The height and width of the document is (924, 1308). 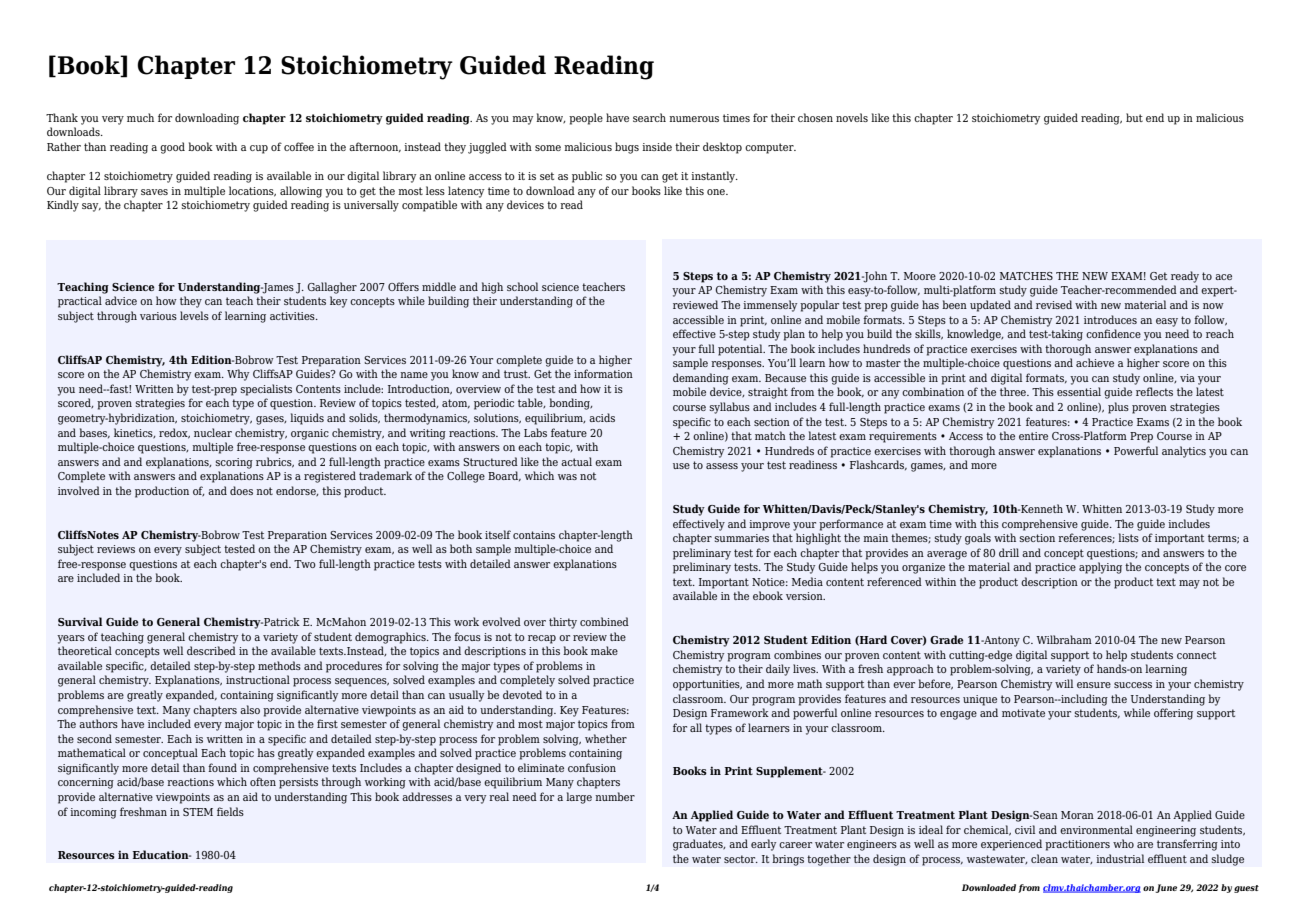 What do you see at coordinates (1134, 117) in the document?
I see `but` at bounding box center [1134, 117].
